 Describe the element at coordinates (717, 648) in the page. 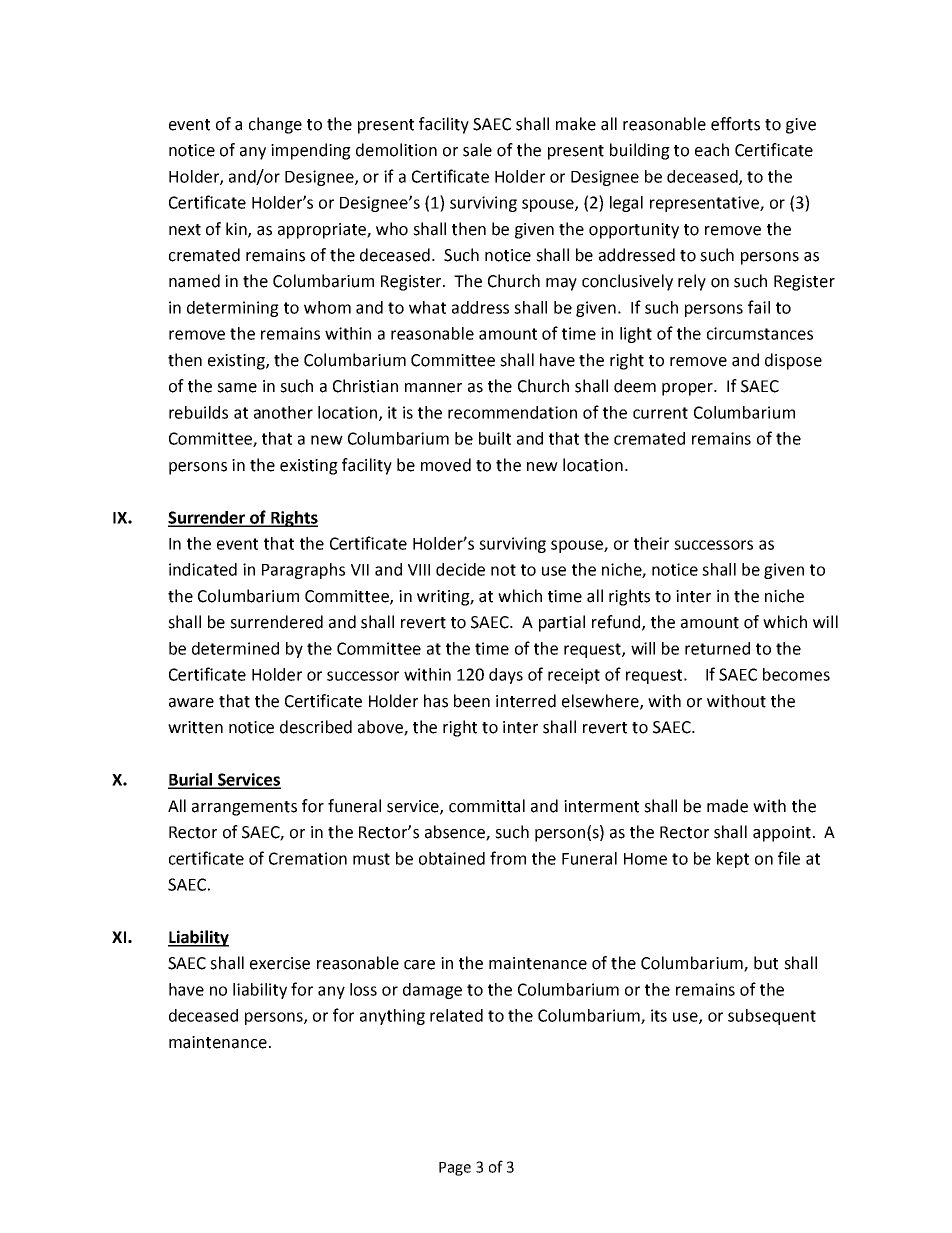

I see `returned` at that location.
